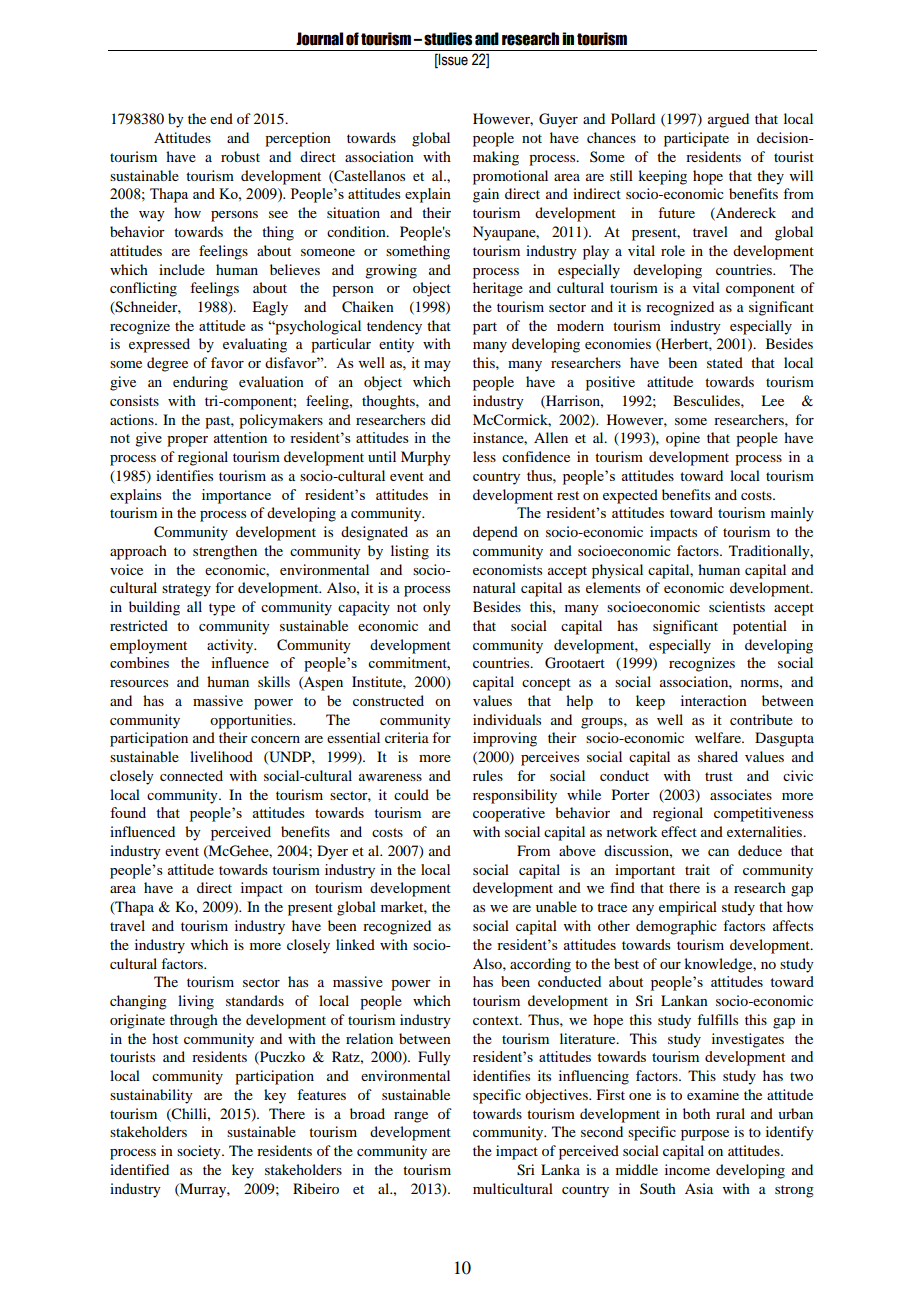  What do you see at coordinates (697, 869) in the screenshot?
I see `trait` at bounding box center [697, 869].
